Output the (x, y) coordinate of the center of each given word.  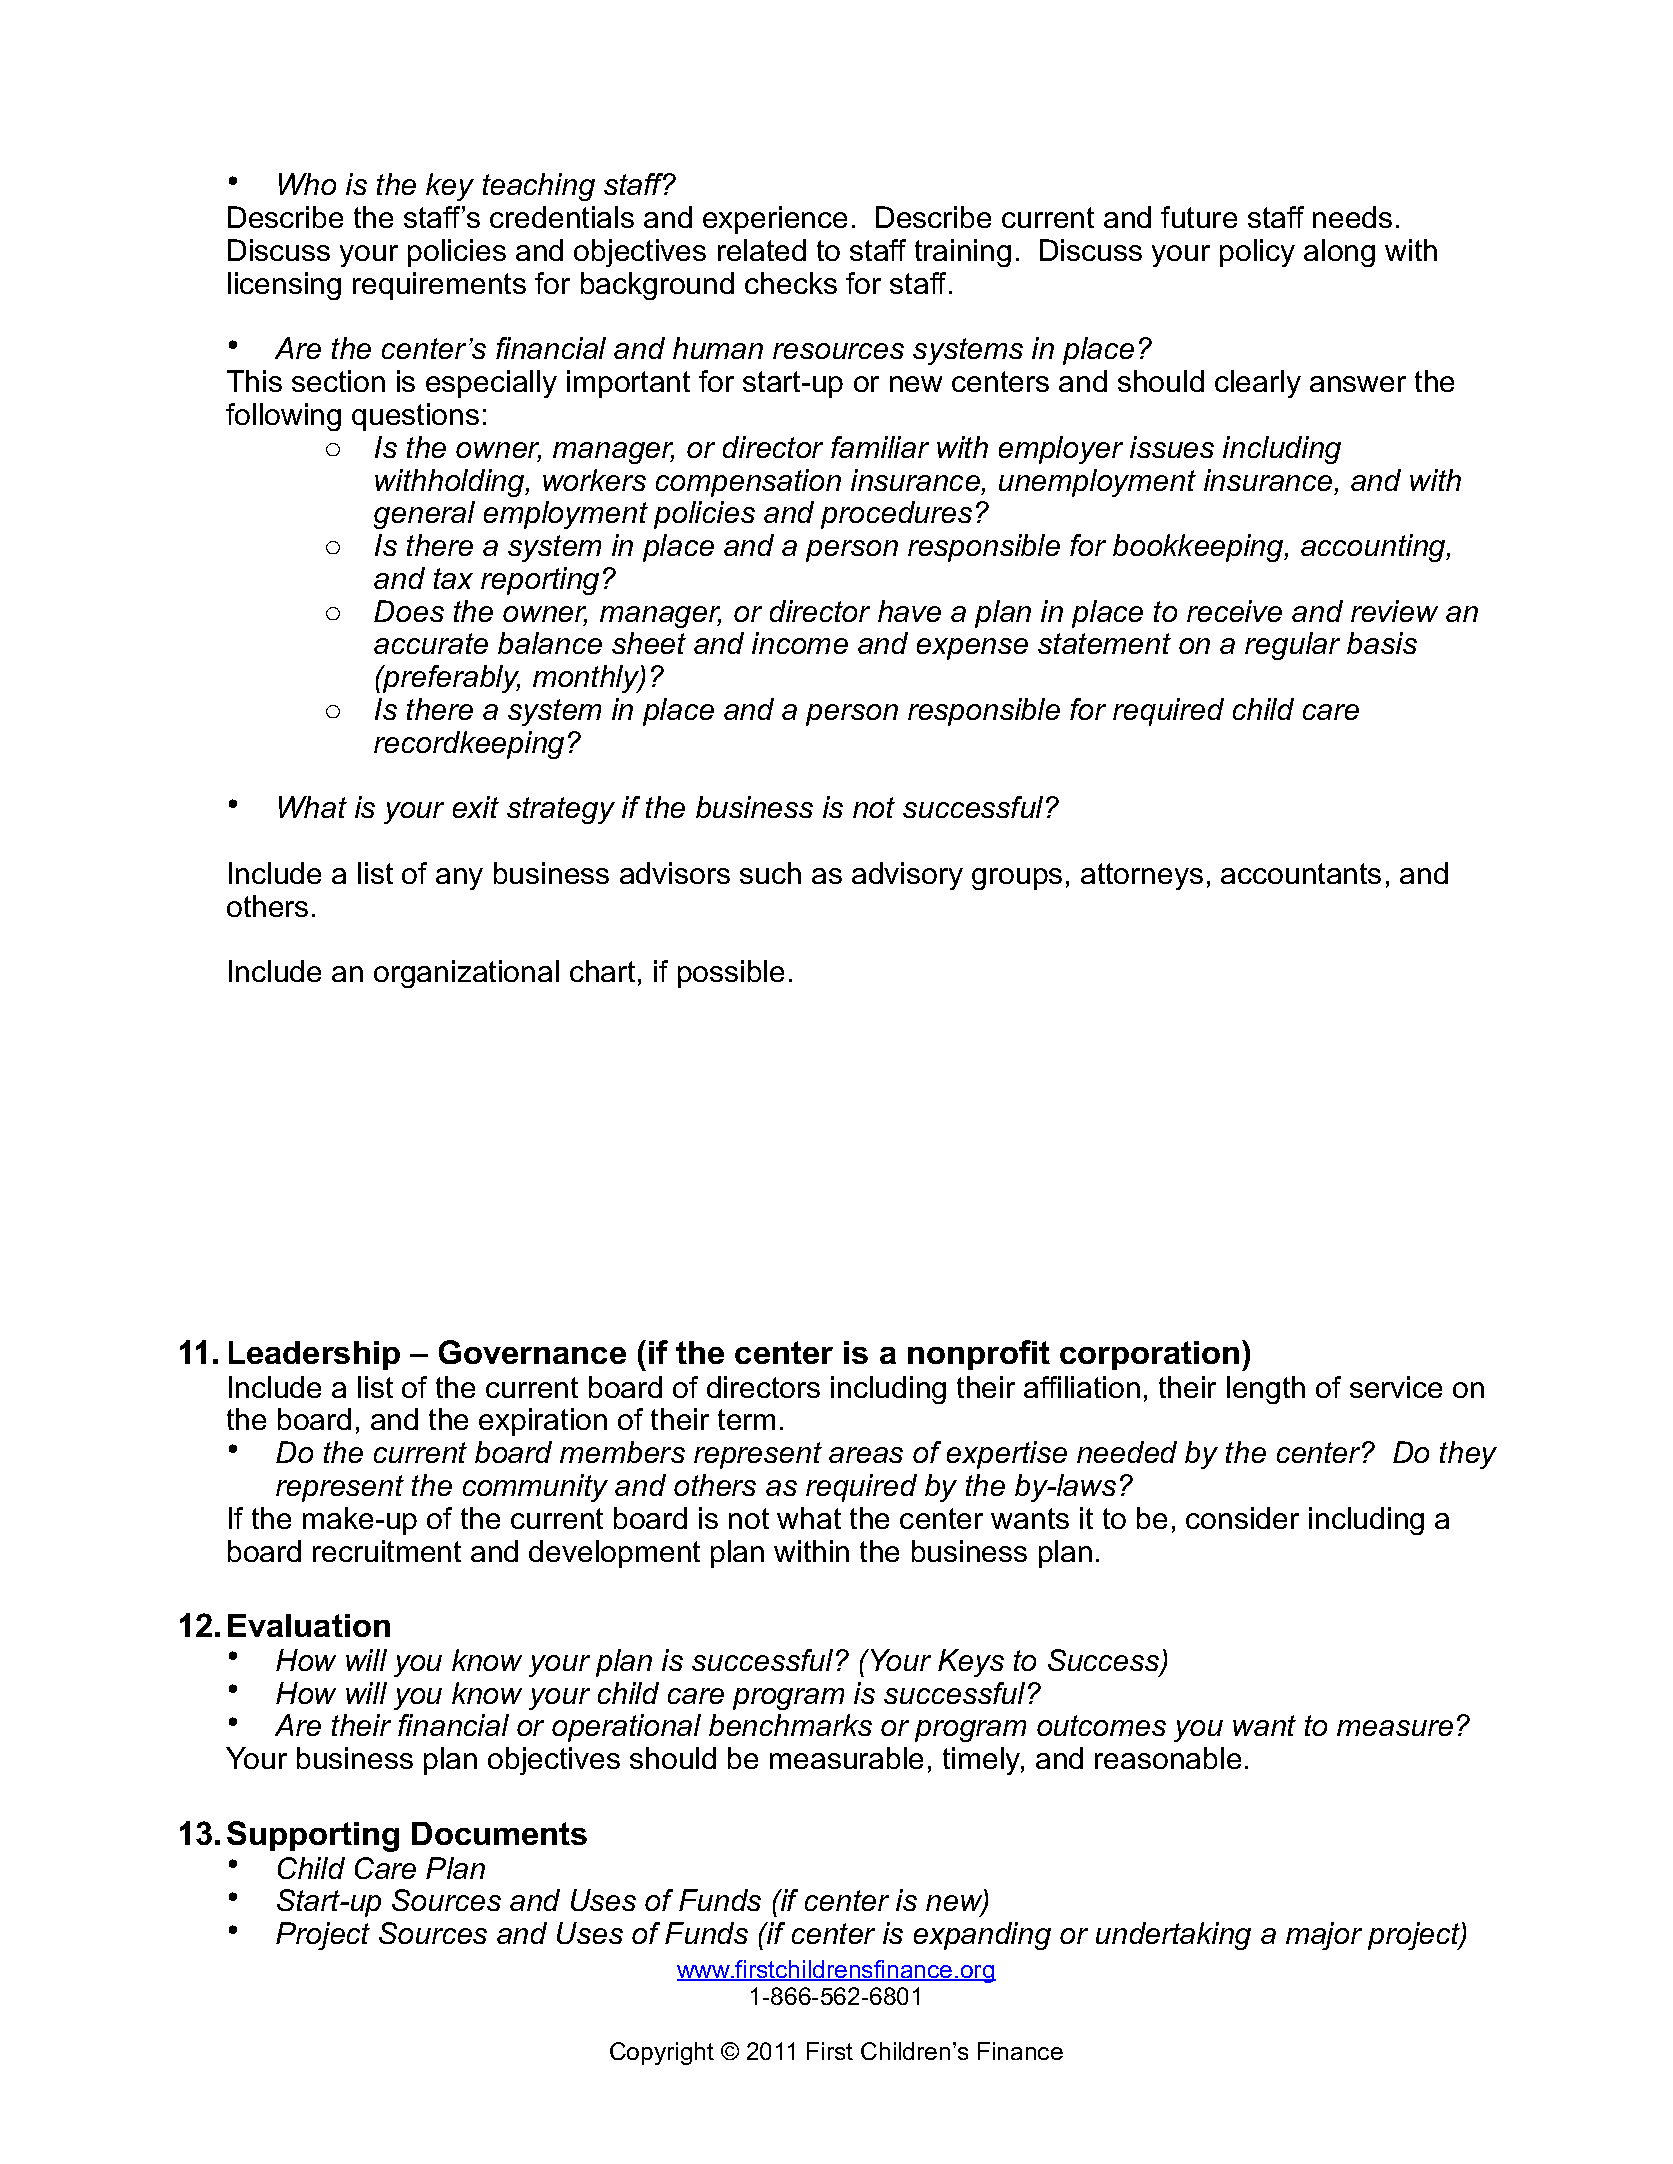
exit (476, 807)
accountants (1301, 873)
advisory (907, 876)
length (1266, 1390)
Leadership (314, 1355)
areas (866, 1455)
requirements (439, 286)
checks (791, 283)
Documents (499, 1833)
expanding (982, 1936)
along (1339, 253)
